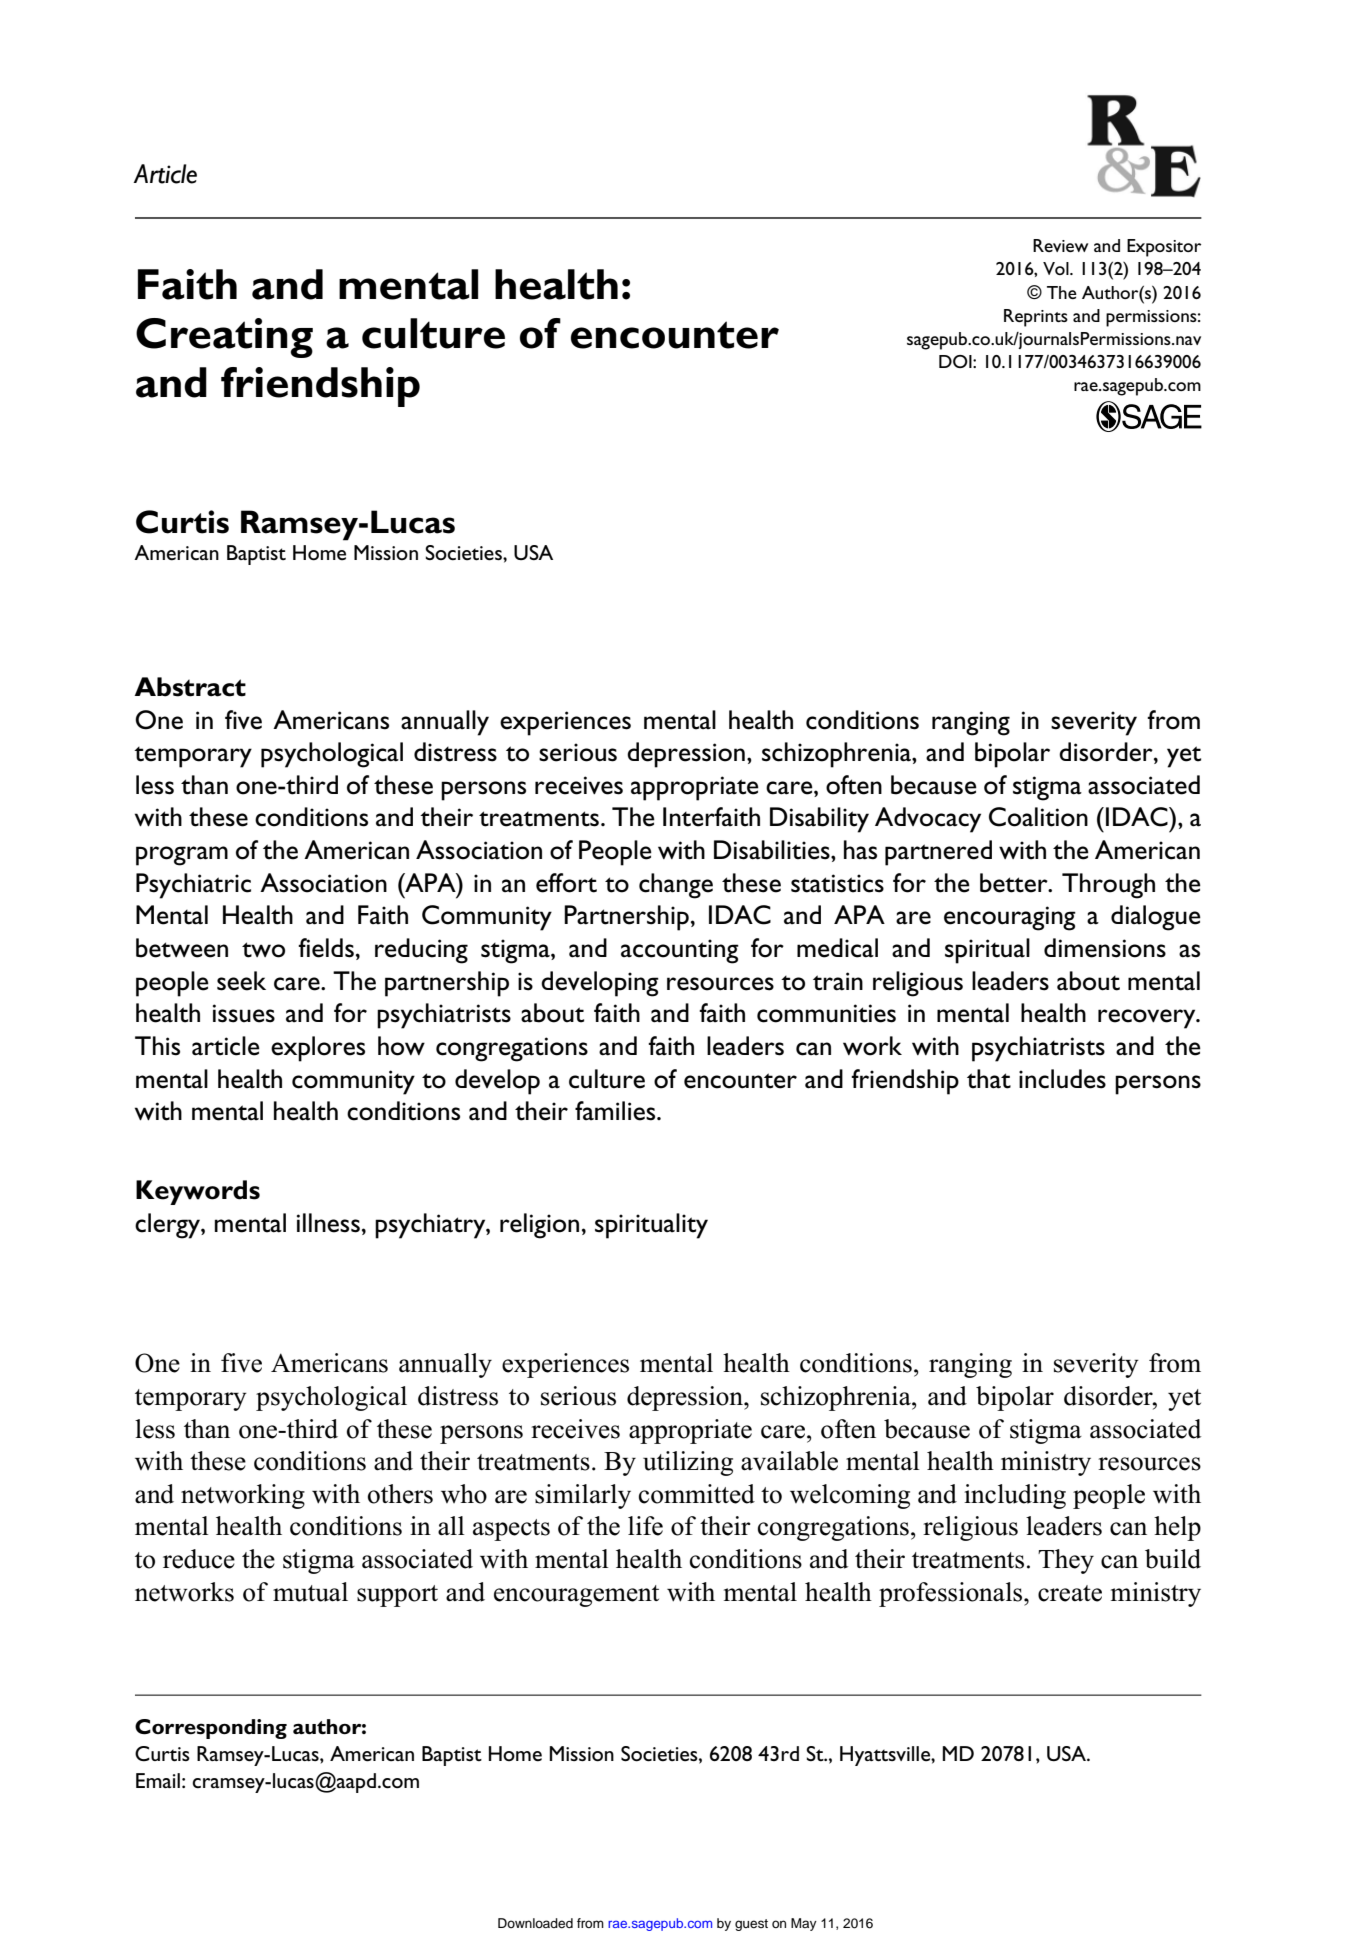 This screenshot has height=1958, width=1371. Describe the element at coordinates (688, 1463) in the screenshot. I see `utilizing` at that location.
